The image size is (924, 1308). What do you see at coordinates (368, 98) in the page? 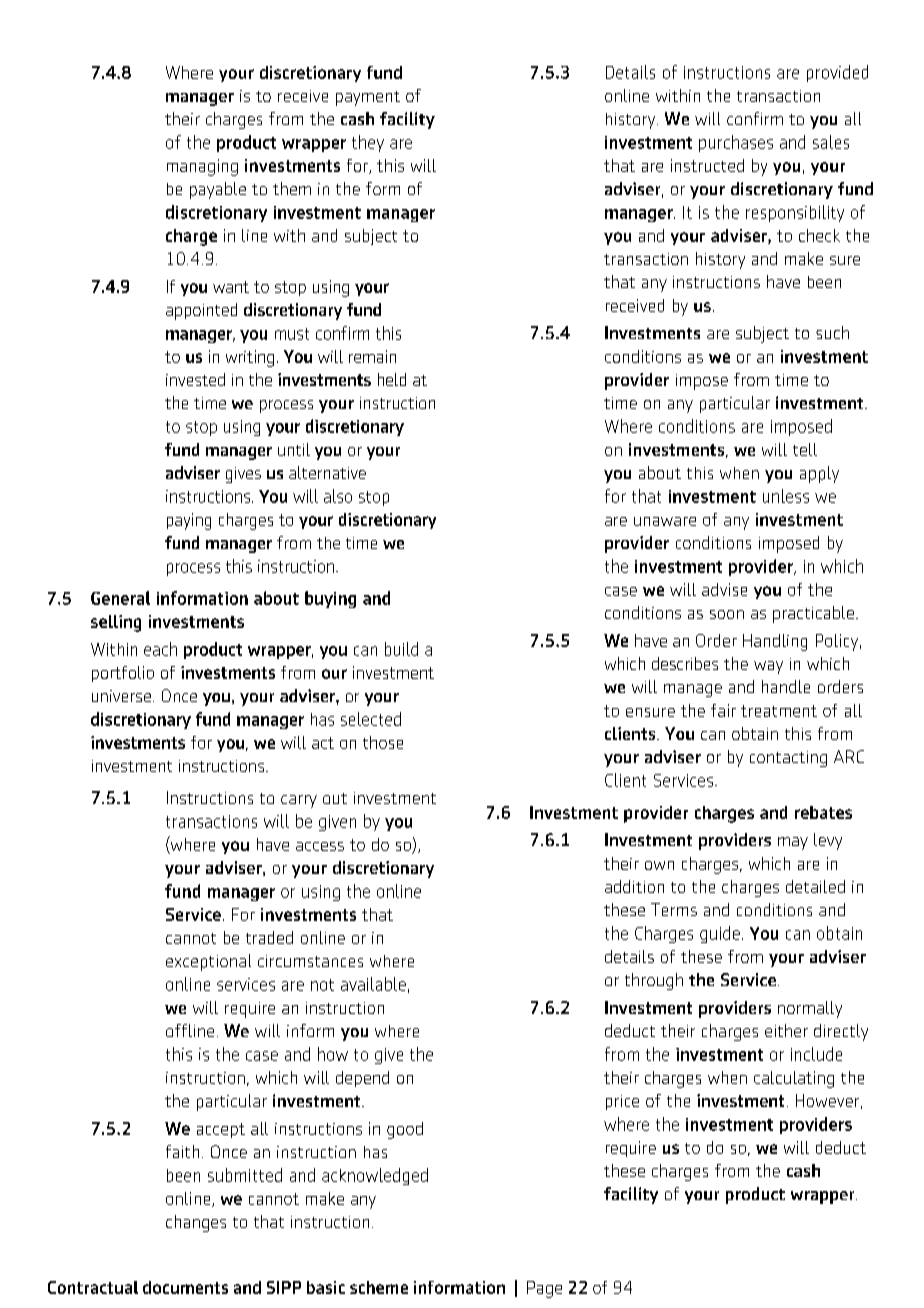
I see `payment` at bounding box center [368, 98].
